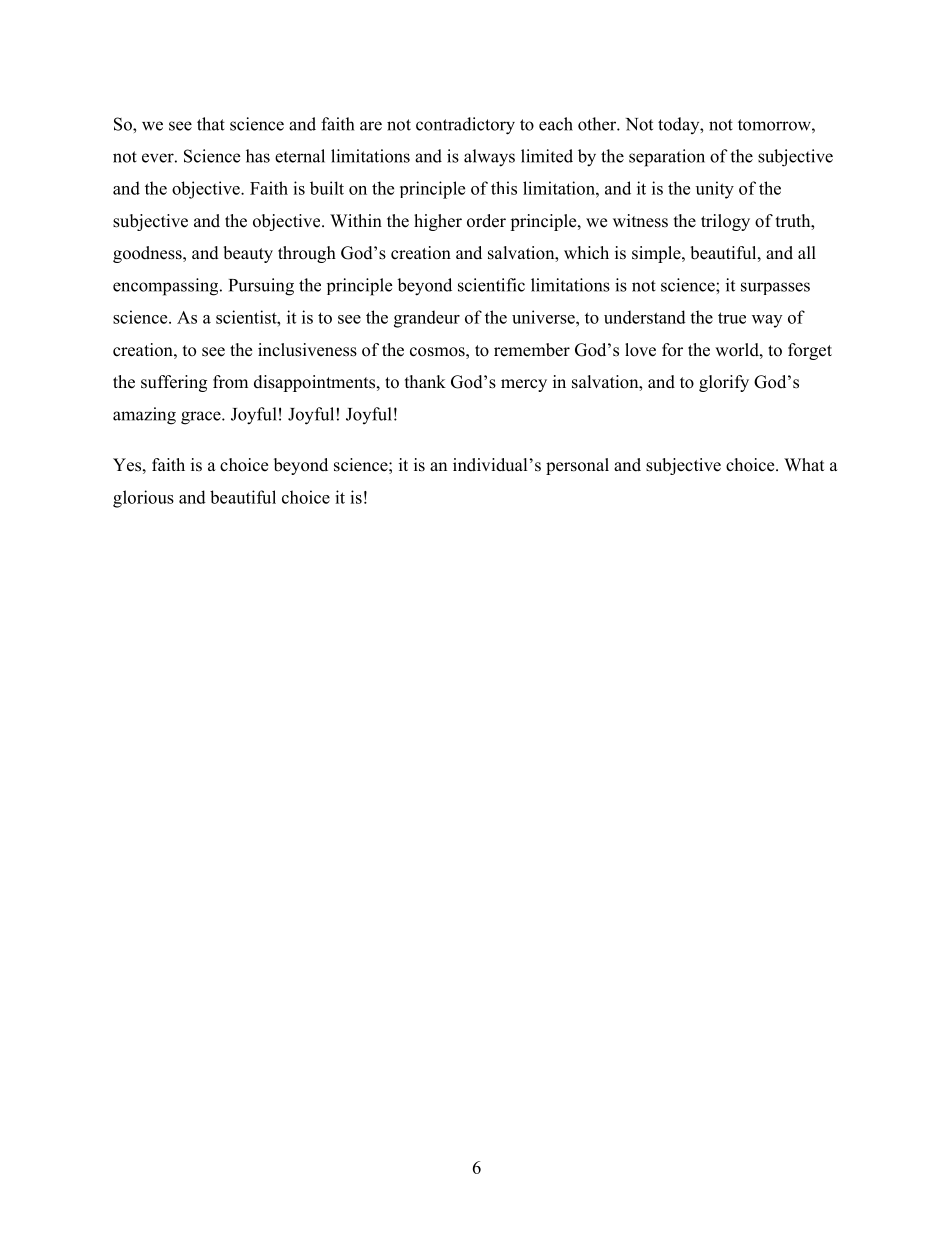 The image size is (952, 1233). I want to click on personal, so click(577, 466).
